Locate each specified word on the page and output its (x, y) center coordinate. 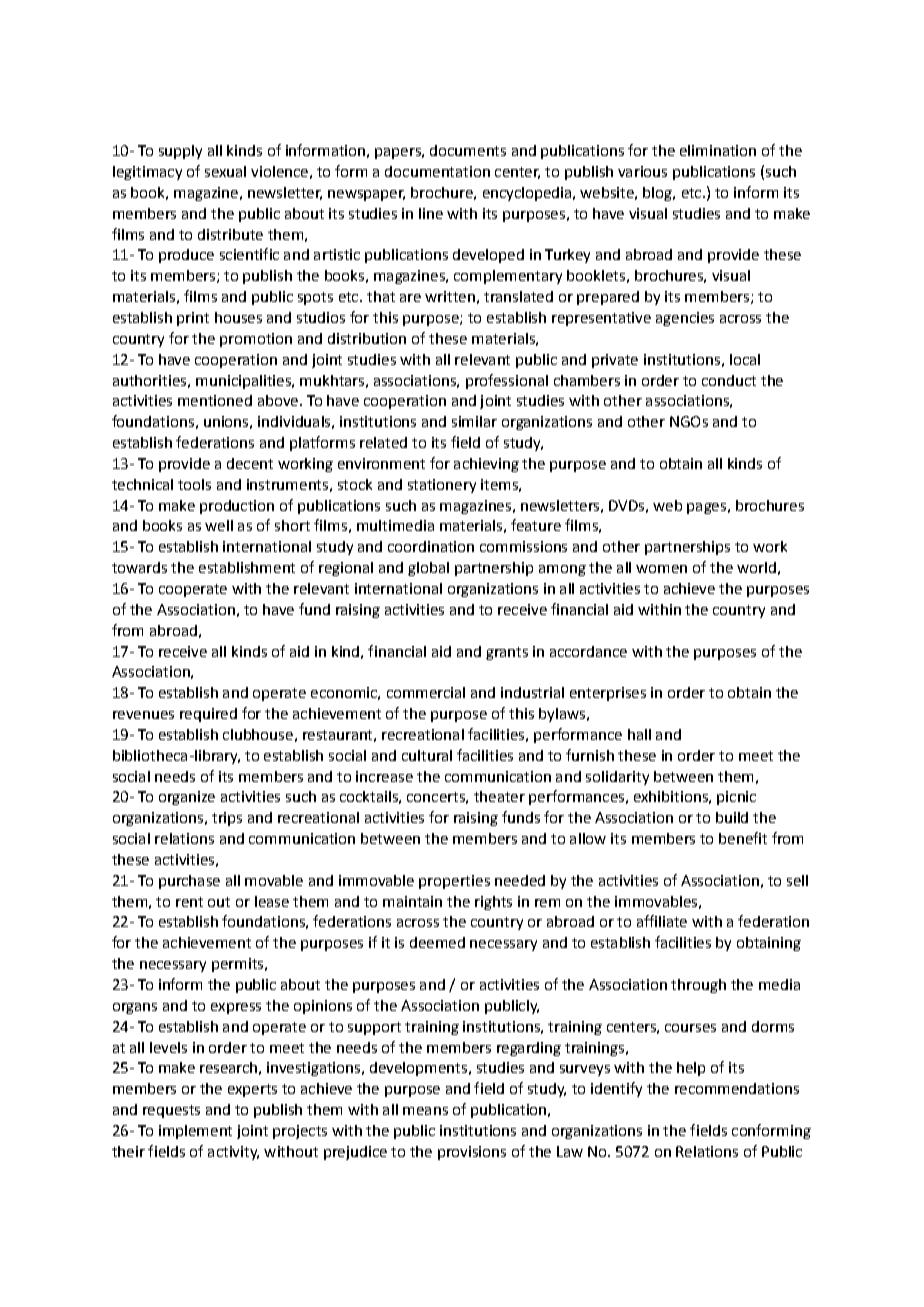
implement (195, 1132)
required (208, 715)
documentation (437, 171)
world (756, 567)
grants (507, 653)
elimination (718, 150)
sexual (225, 171)
